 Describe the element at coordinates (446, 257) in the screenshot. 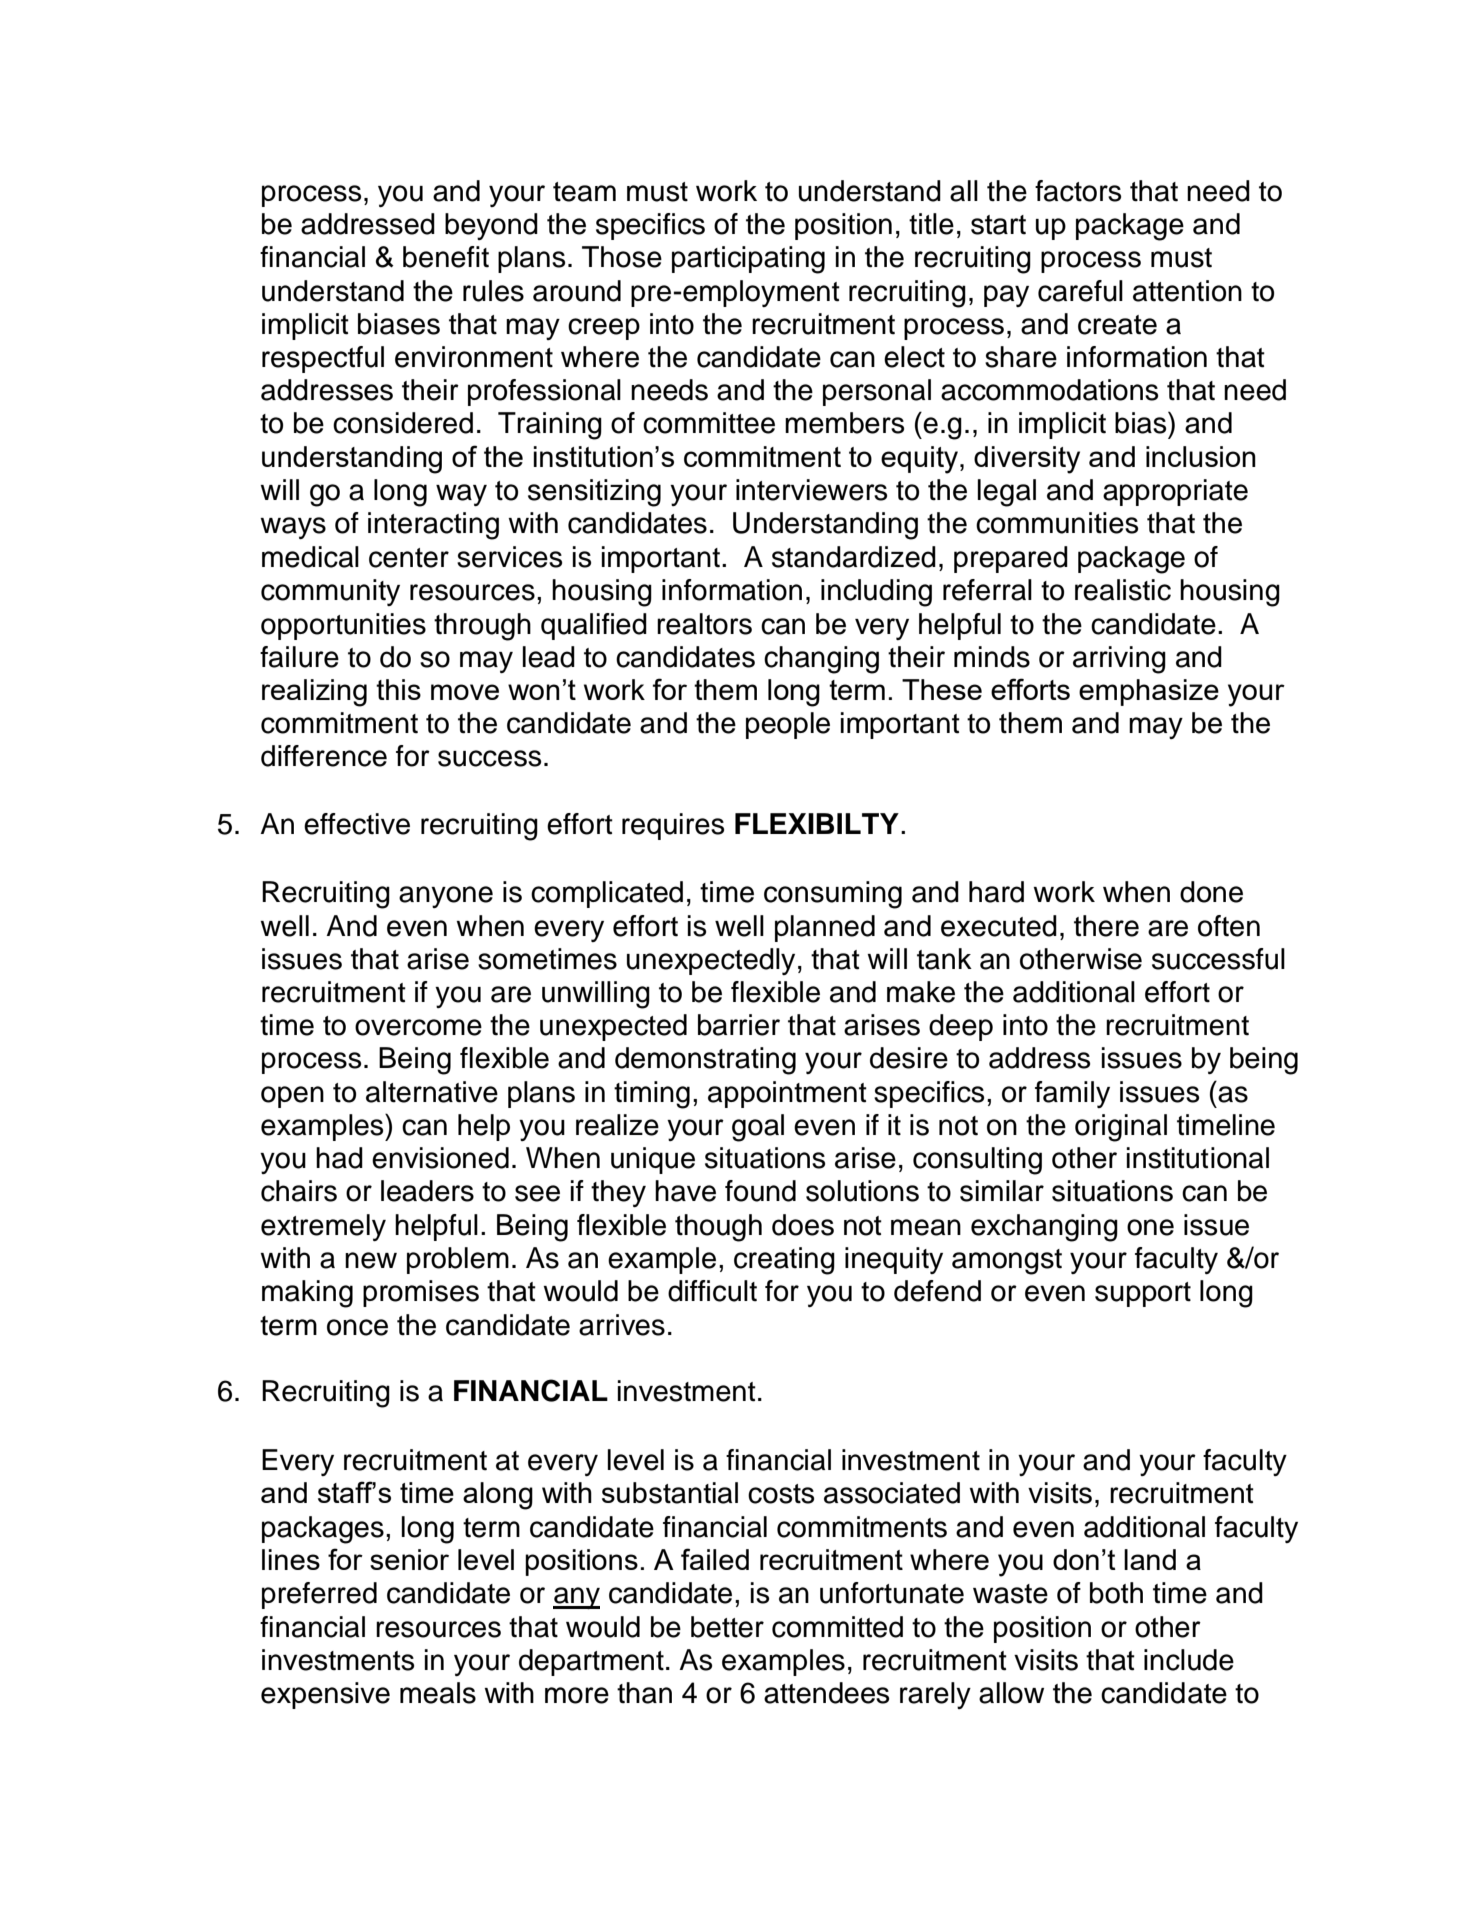

I see `benefit` at that location.
